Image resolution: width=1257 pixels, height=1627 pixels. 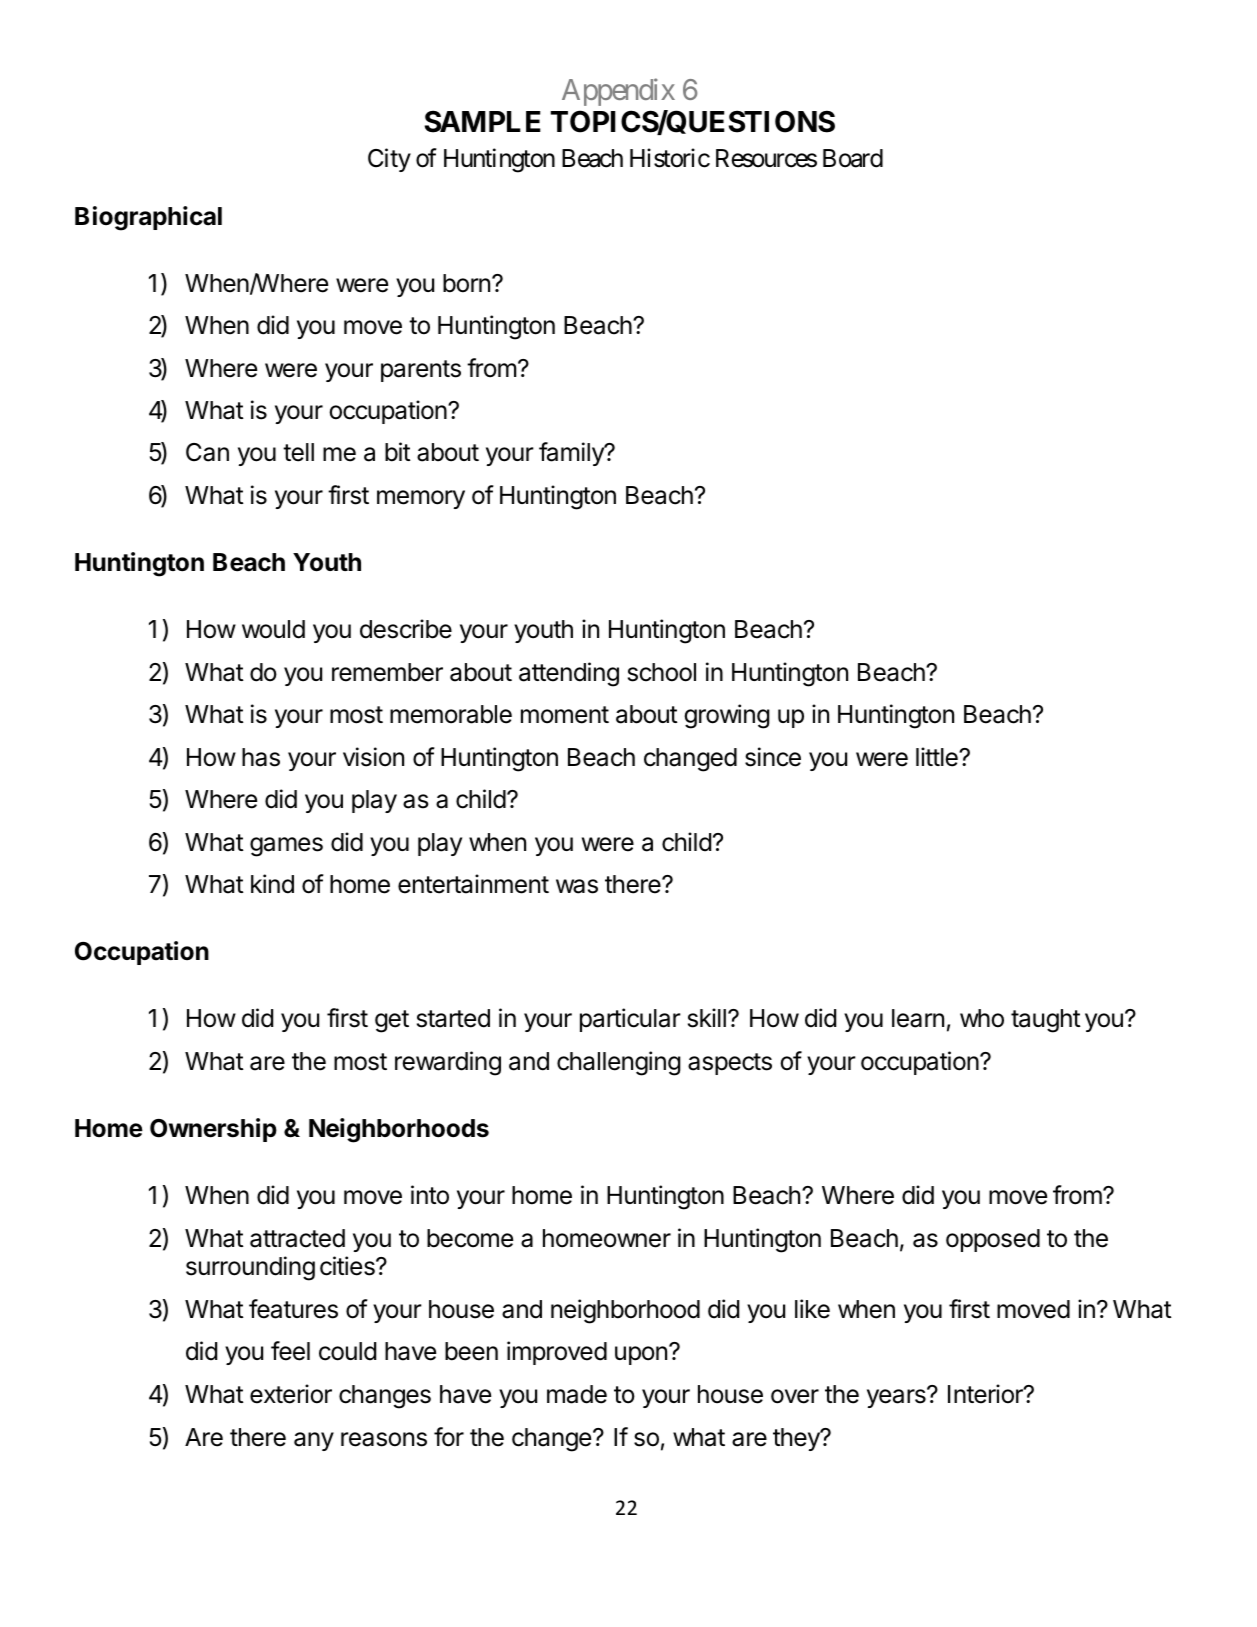 What do you see at coordinates (853, 158) in the document?
I see `Board` at bounding box center [853, 158].
